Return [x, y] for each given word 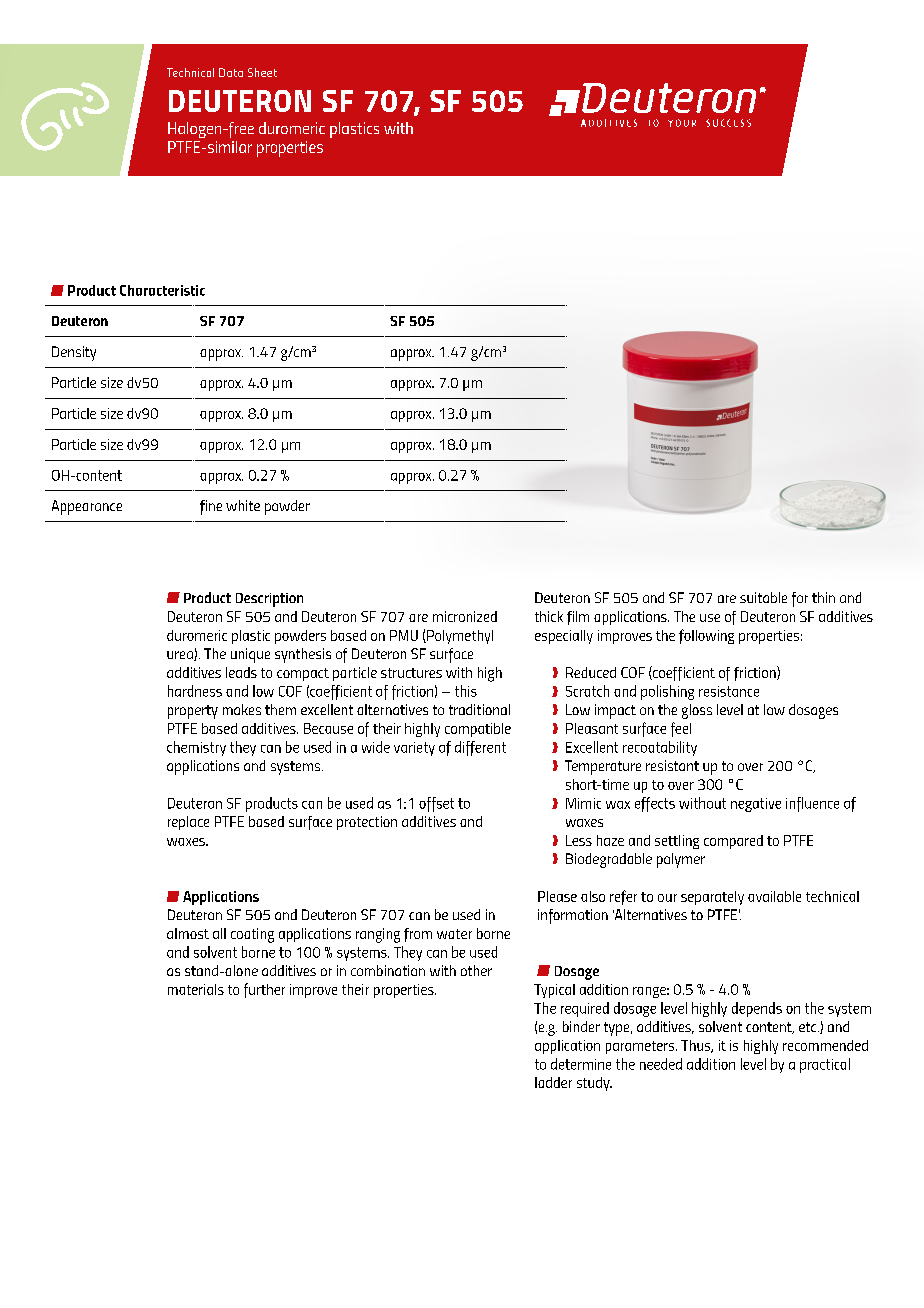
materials [196, 989]
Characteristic [162, 290]
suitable [763, 597]
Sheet [262, 72]
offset [436, 804]
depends [757, 1009]
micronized [465, 616]
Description [269, 600]
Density [74, 353]
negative [756, 805]
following [706, 636]
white [243, 505]
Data [231, 72]
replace [188, 823]
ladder [553, 1082]
